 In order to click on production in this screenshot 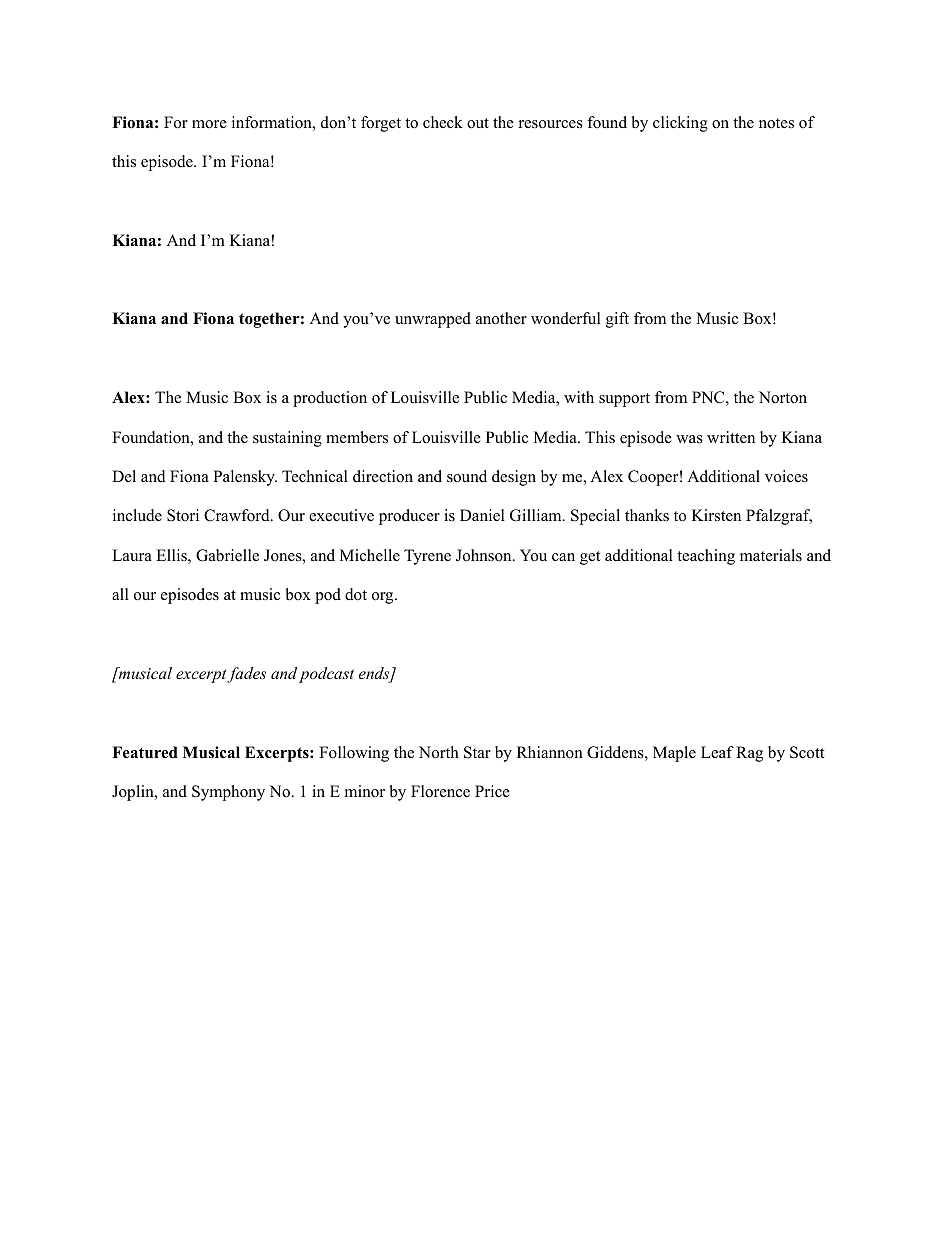, I will do `click(330, 399)`.
